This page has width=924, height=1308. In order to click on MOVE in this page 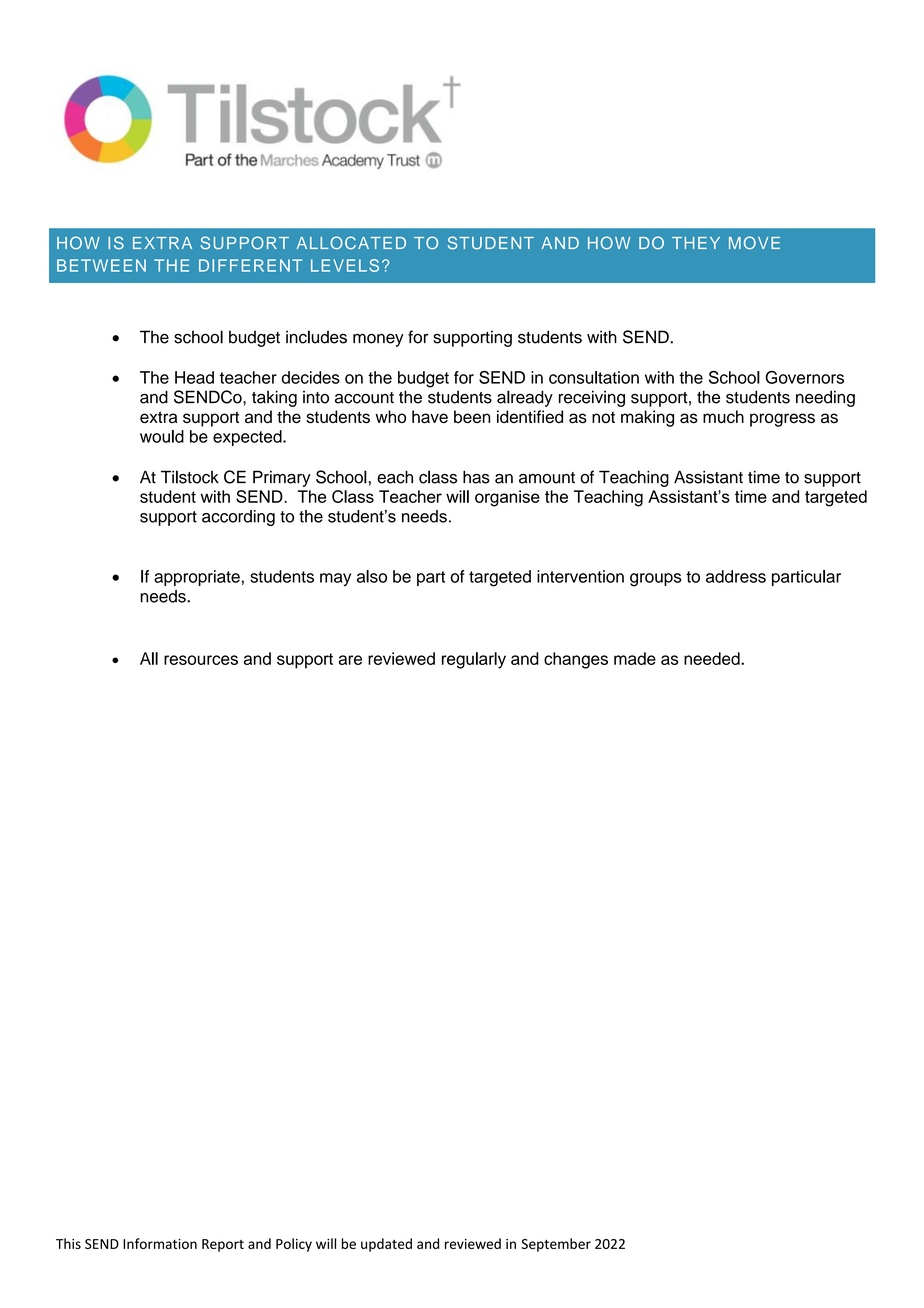, I will do `click(754, 243)`.
